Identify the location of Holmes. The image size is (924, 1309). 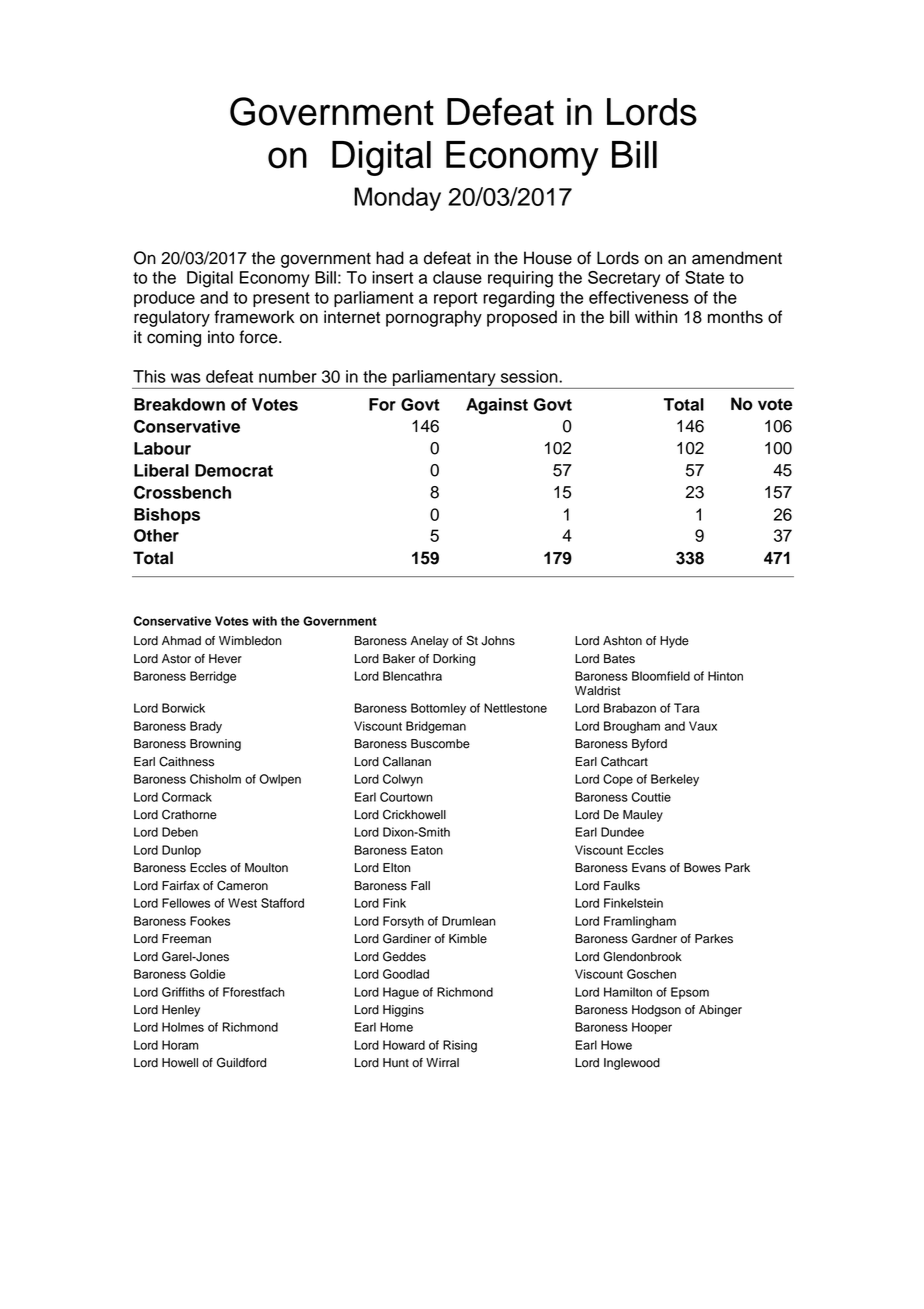
(183, 1027).
